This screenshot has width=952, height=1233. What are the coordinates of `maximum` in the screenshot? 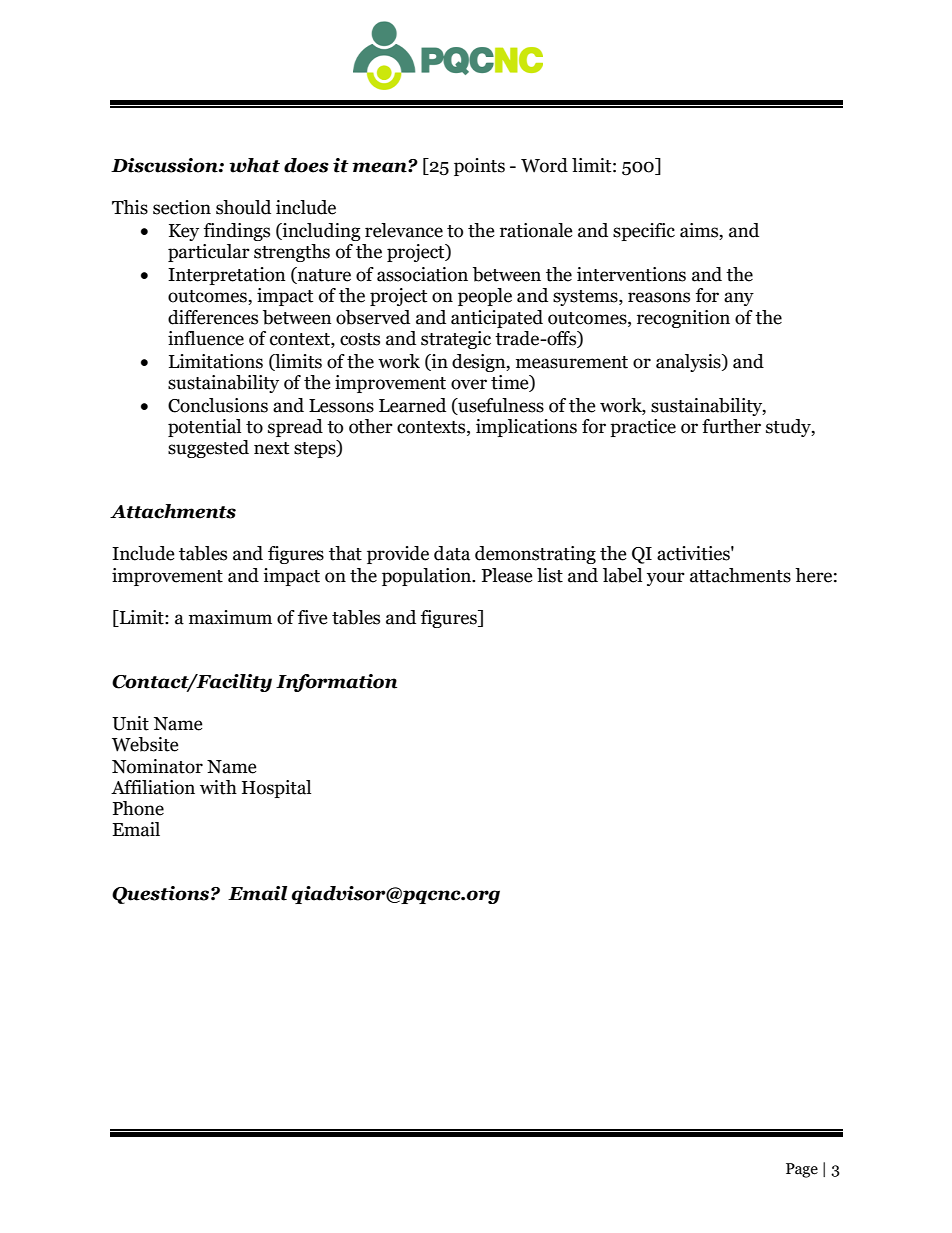 It's located at (230, 617).
